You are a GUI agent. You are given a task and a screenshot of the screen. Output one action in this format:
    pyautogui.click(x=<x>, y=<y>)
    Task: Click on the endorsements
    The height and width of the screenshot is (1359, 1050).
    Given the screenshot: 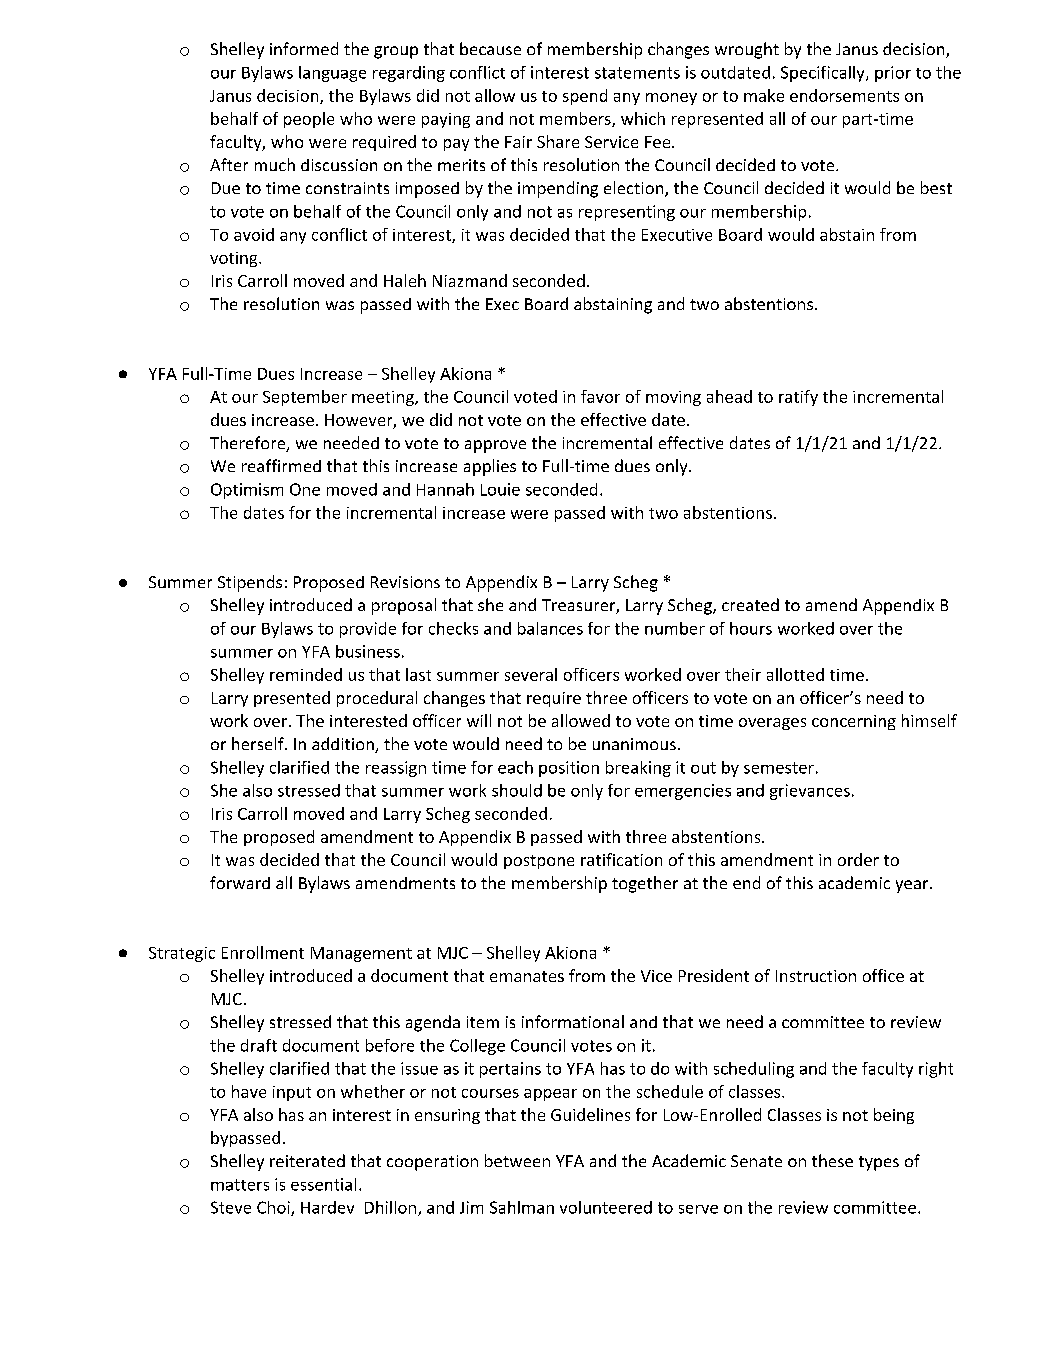 What is the action you would take?
    pyautogui.click(x=844, y=95)
